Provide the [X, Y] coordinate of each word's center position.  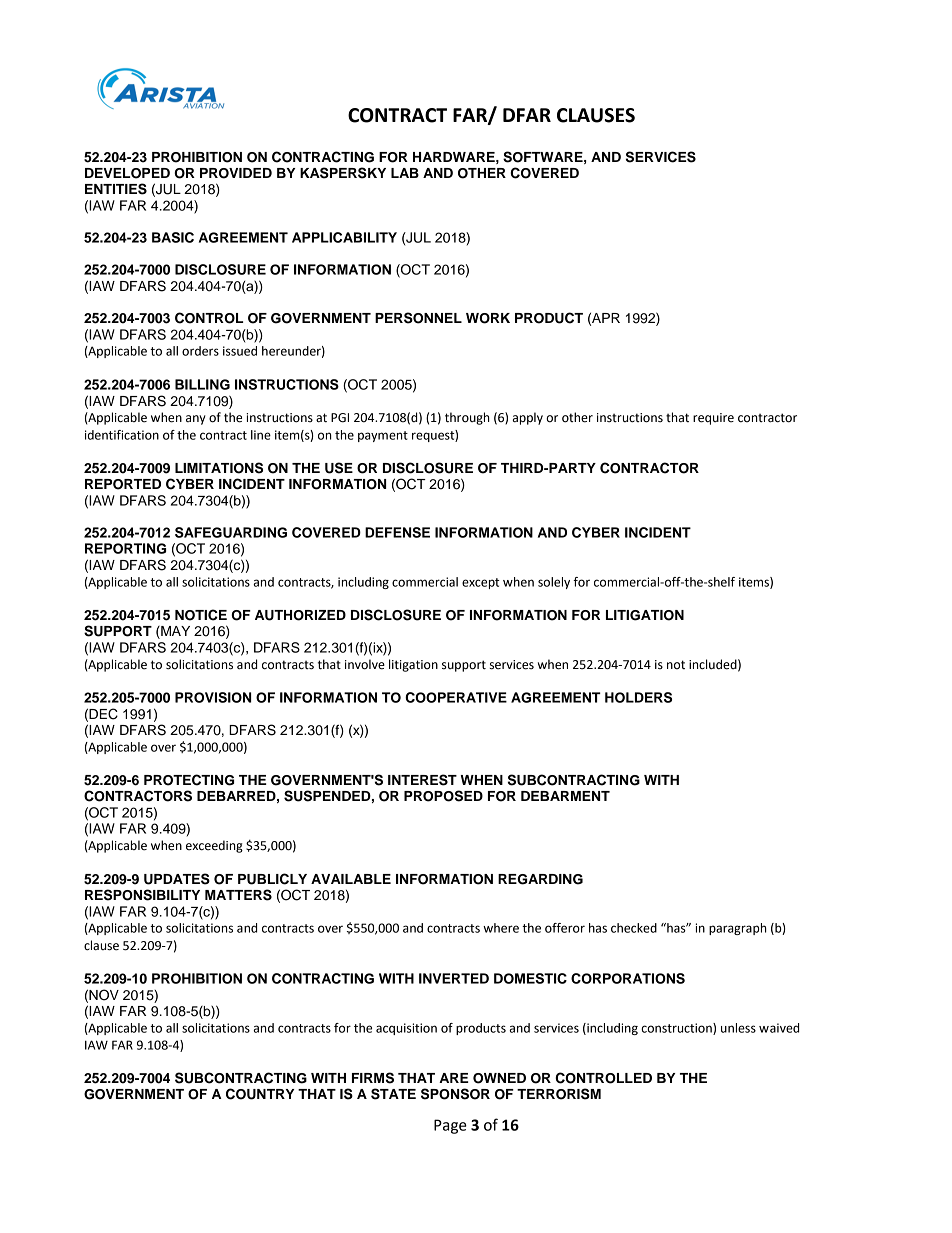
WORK [488, 318]
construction [677, 1029]
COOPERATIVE [456, 697]
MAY [174, 631]
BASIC [173, 237]
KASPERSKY [343, 173]
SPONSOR [455, 1094]
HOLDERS [638, 697]
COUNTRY [260, 1094]
